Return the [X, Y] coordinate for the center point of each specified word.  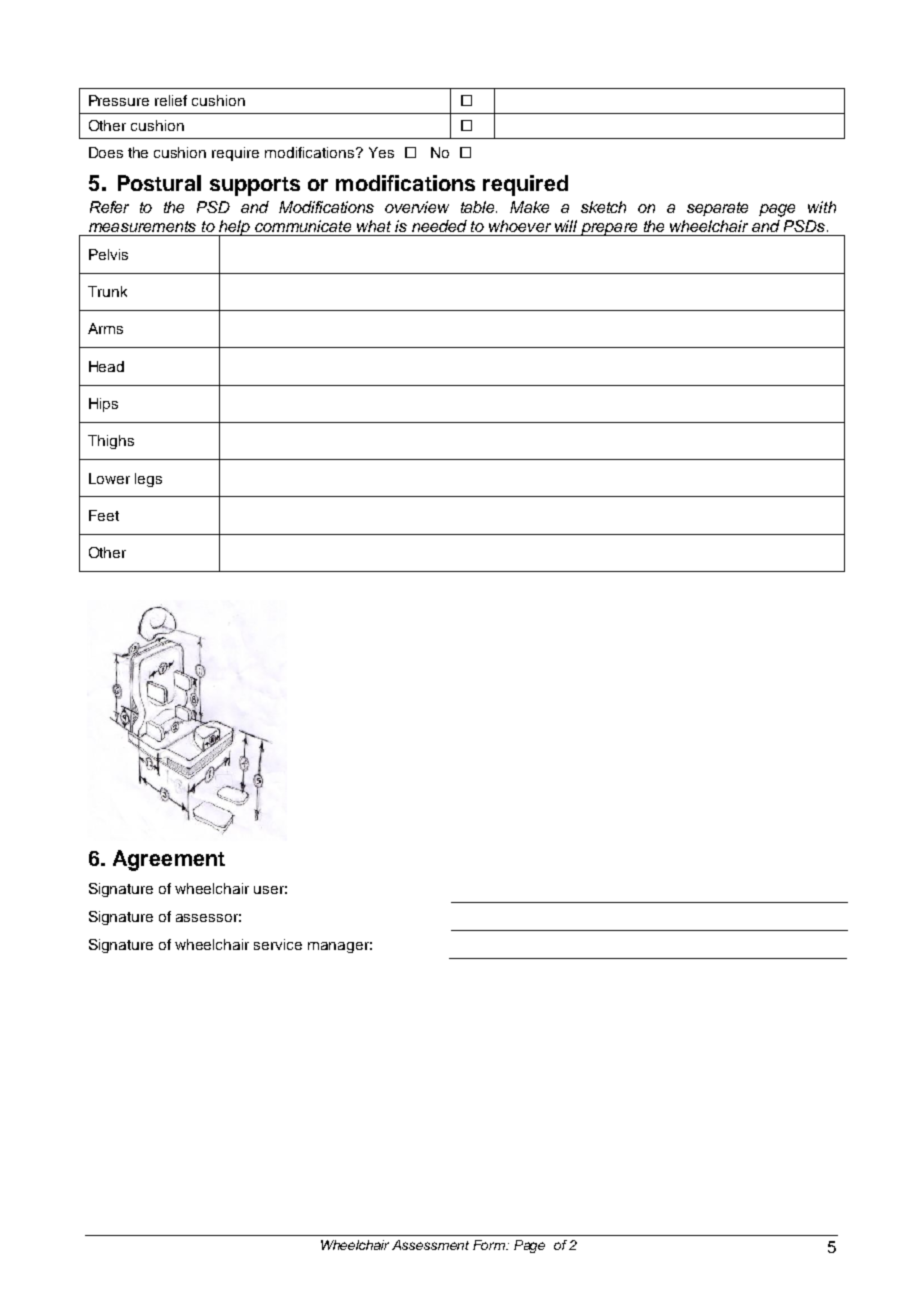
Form [490, 1245]
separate [717, 209]
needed [439, 226]
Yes [381, 152]
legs [148, 480]
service [278, 944]
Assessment [430, 1245]
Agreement [169, 860]
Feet [104, 515]
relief [171, 100]
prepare [609, 229]
